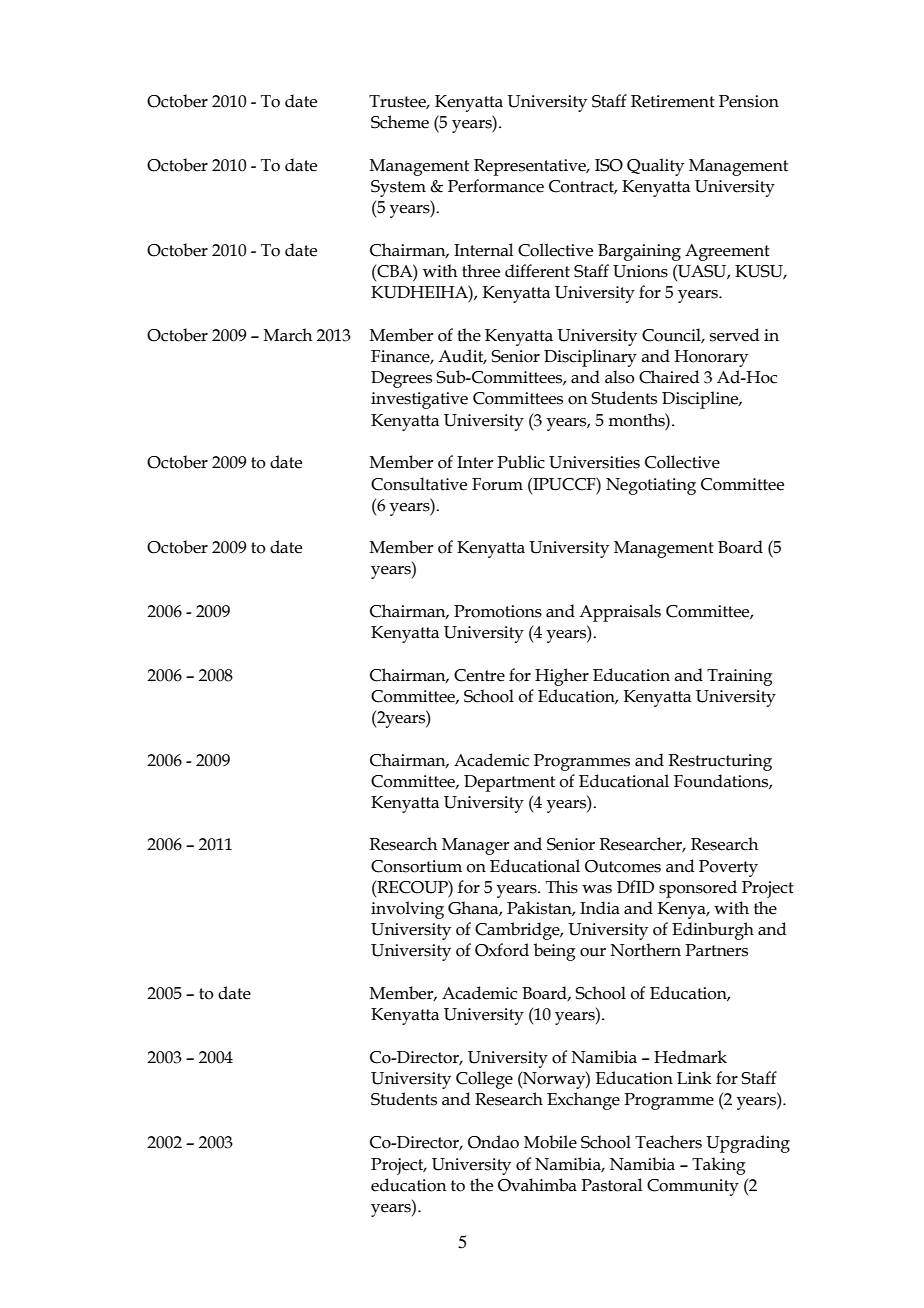 This screenshot has width=924, height=1308. What do you see at coordinates (740, 677) in the screenshot?
I see `Training` at bounding box center [740, 677].
